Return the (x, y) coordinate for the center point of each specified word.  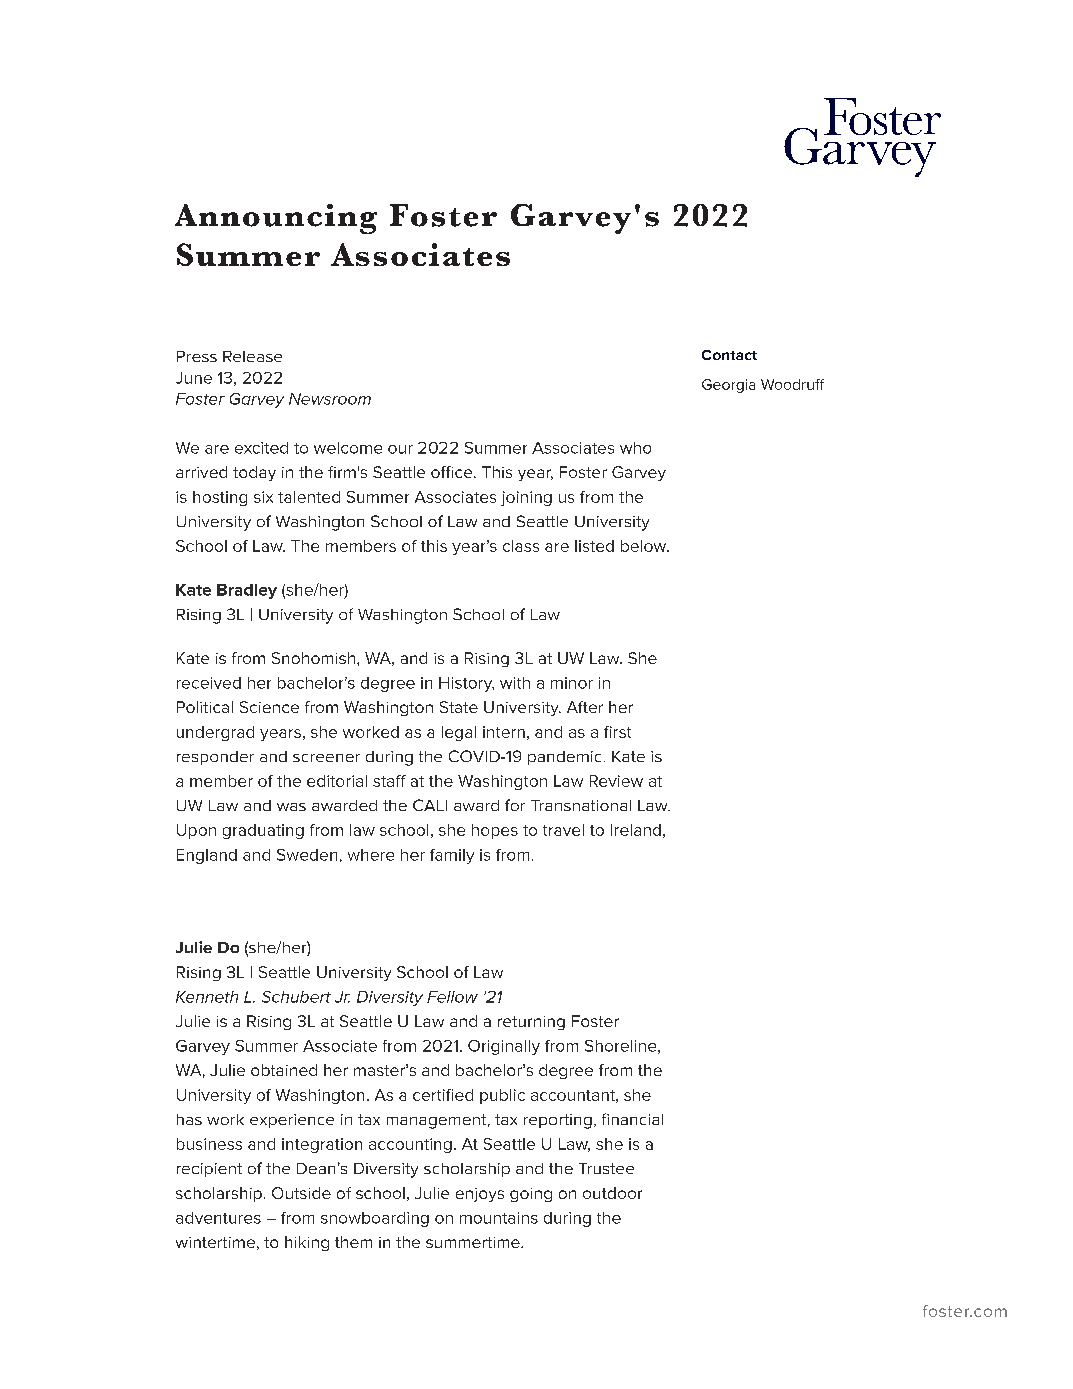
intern (504, 732)
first (617, 732)
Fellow (452, 997)
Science (269, 707)
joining (526, 498)
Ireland (636, 830)
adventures (218, 1218)
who (635, 448)
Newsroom (330, 399)
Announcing (276, 219)
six (263, 497)
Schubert (296, 997)
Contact (729, 355)
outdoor (612, 1193)
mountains (499, 1218)
